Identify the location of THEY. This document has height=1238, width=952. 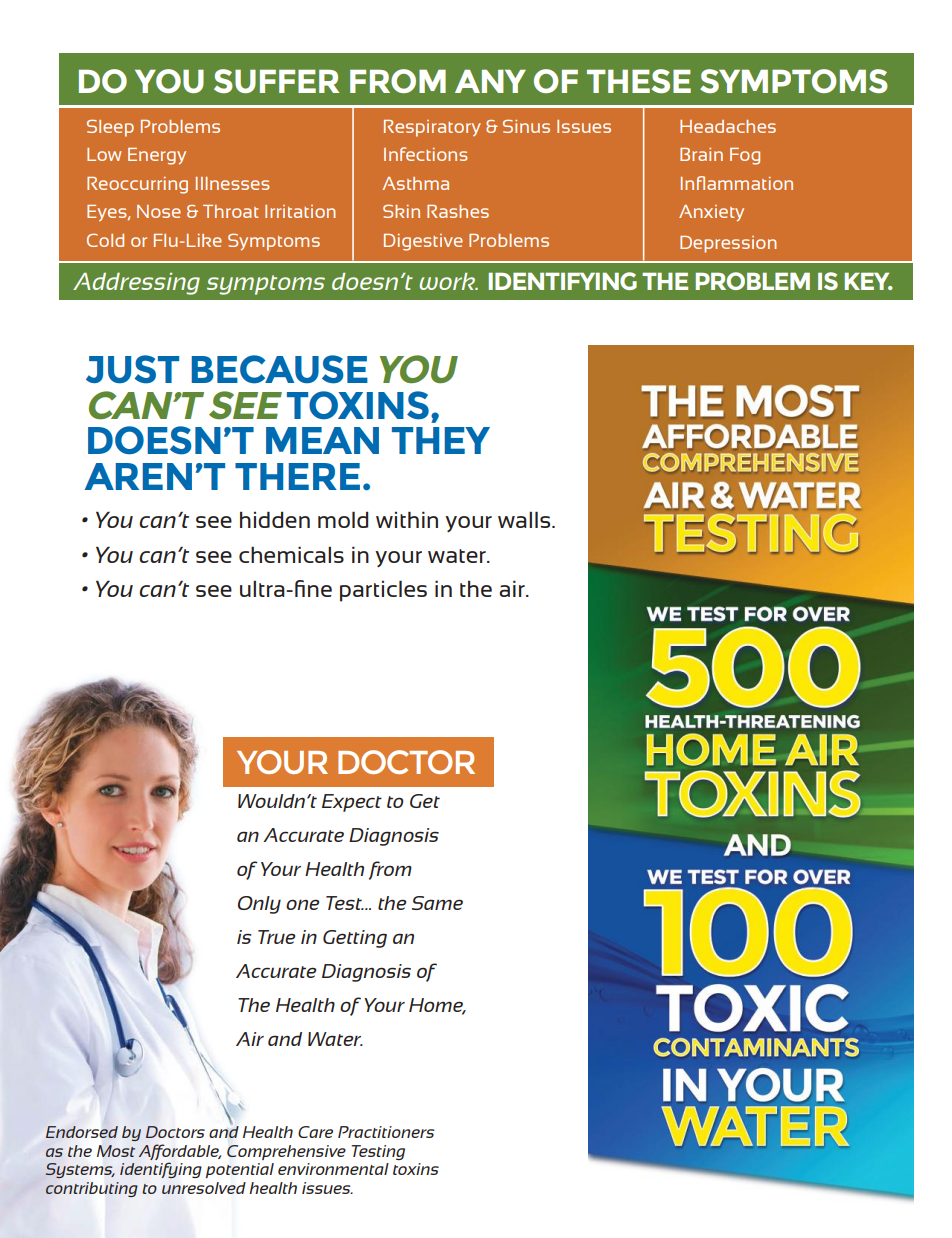
(441, 440).
